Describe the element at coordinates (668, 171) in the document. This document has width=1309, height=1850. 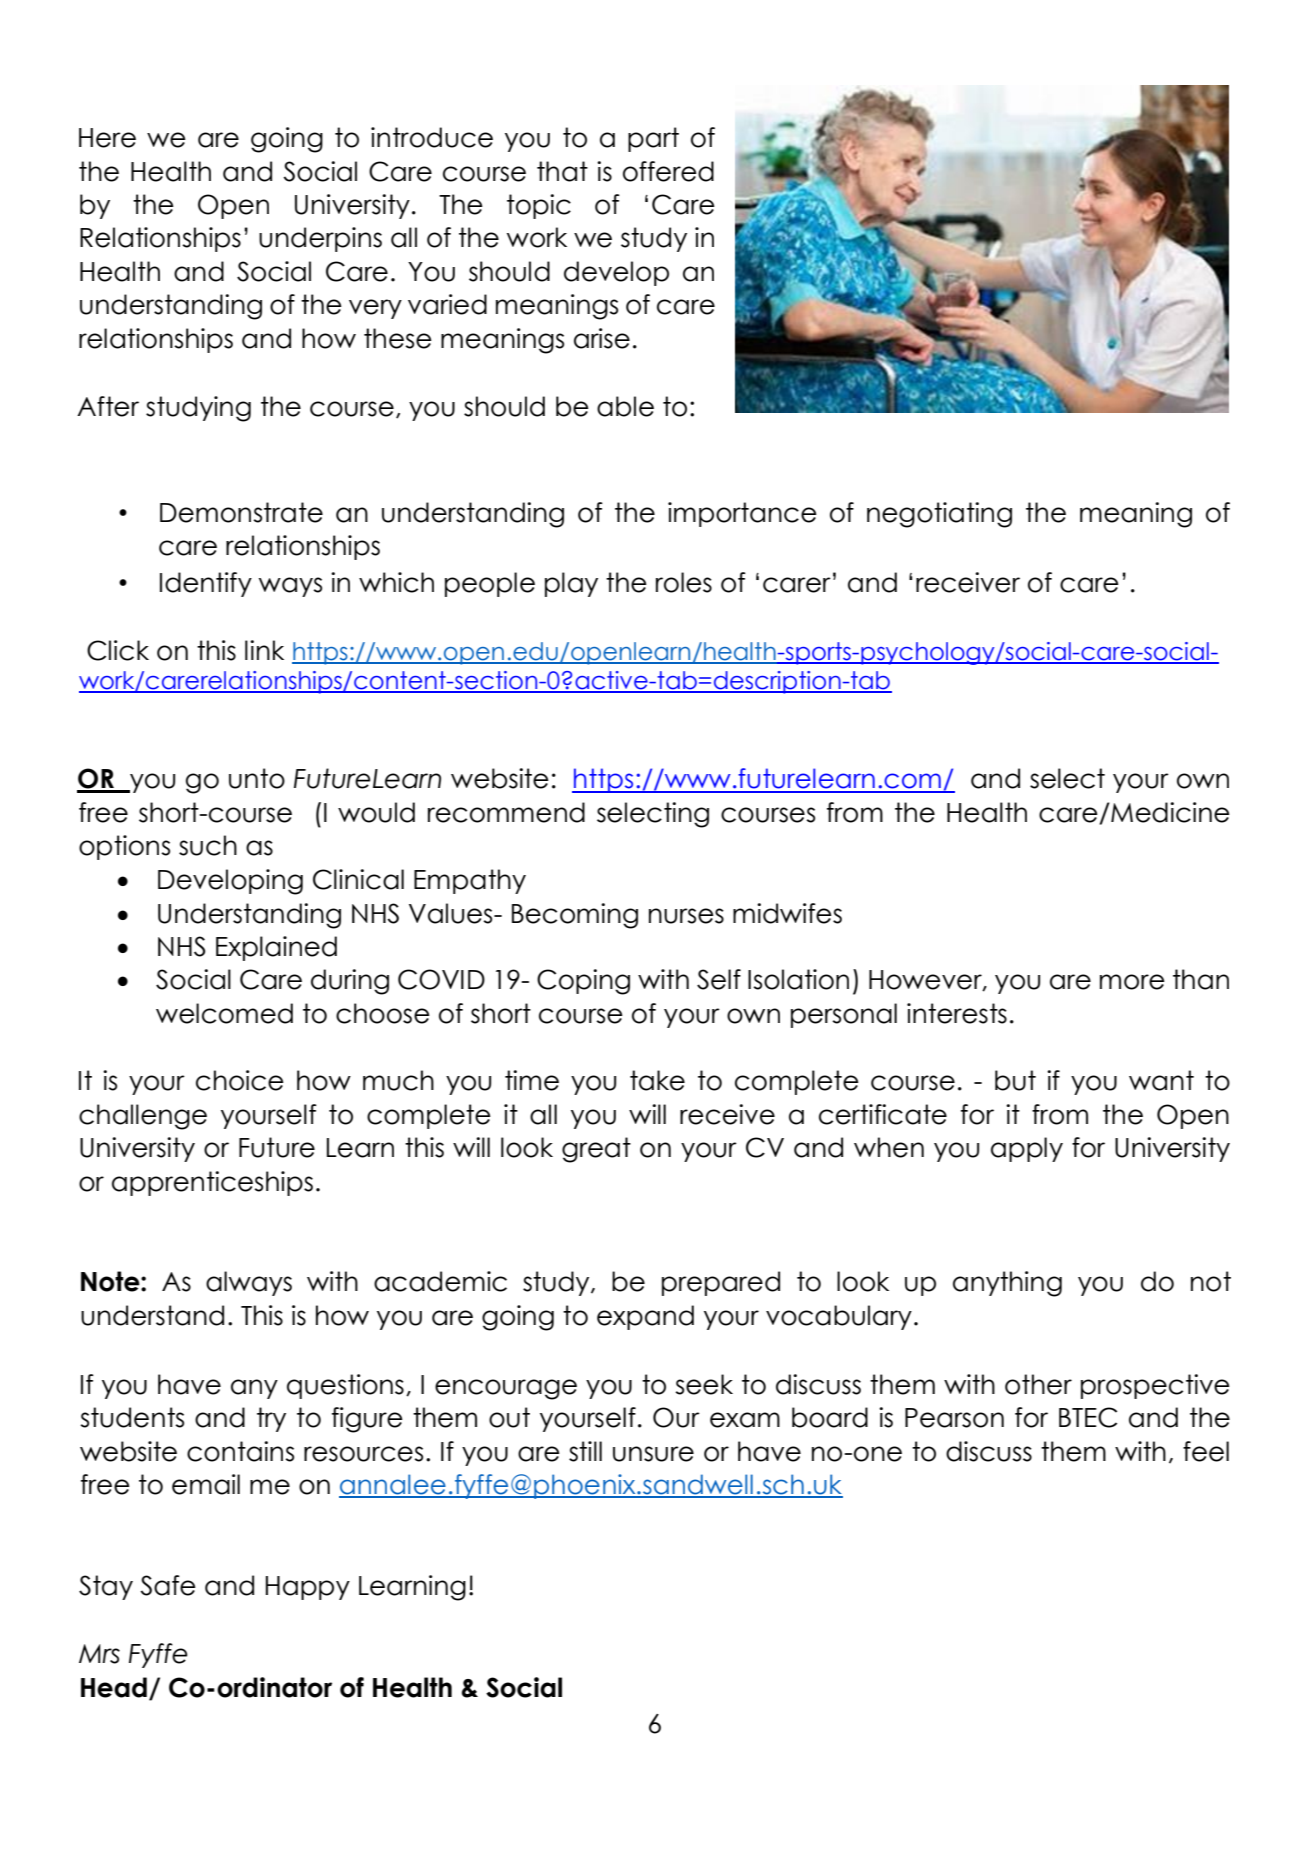
I see `offered` at that location.
